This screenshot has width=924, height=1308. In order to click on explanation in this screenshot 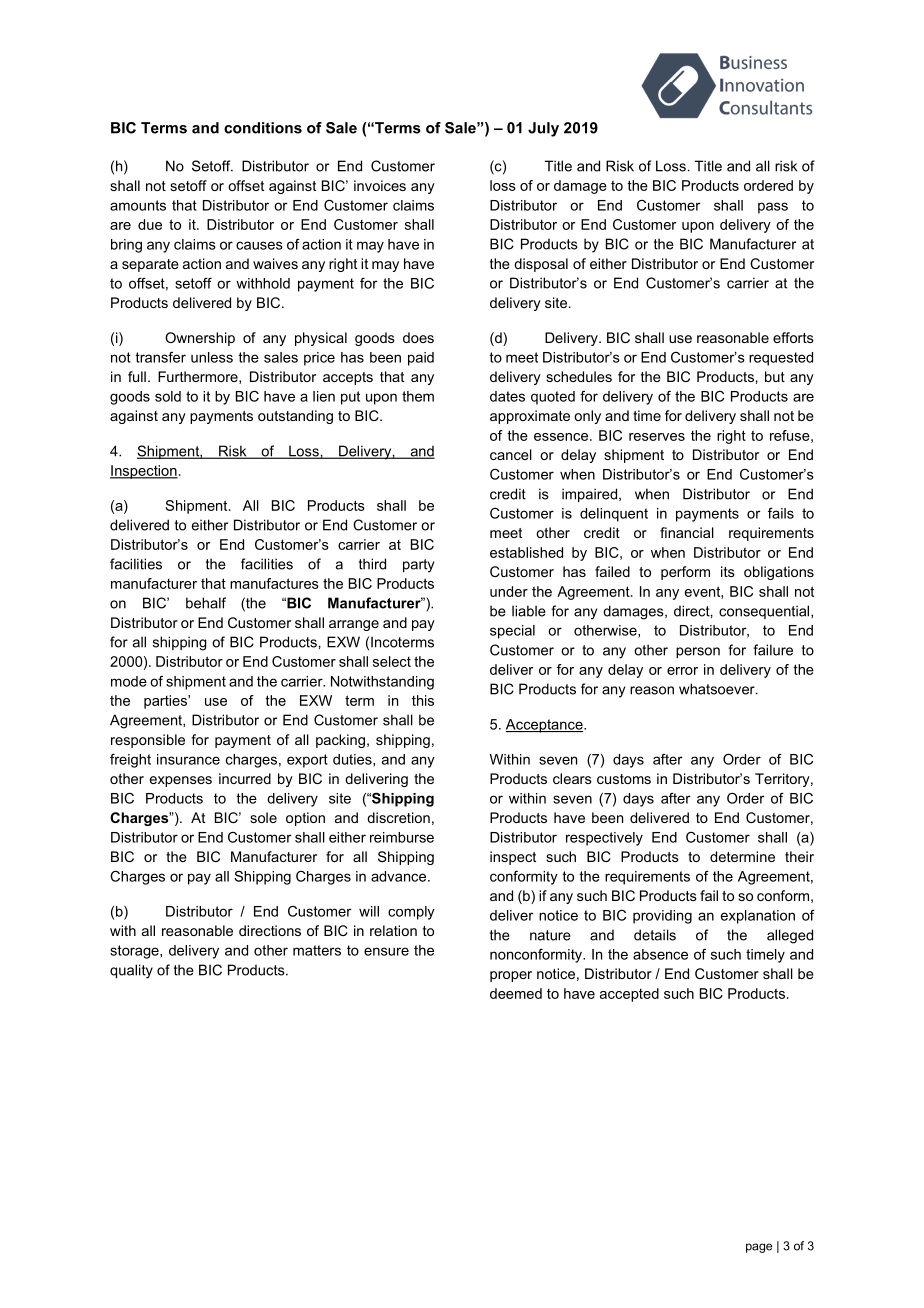, I will do `click(758, 917)`.
